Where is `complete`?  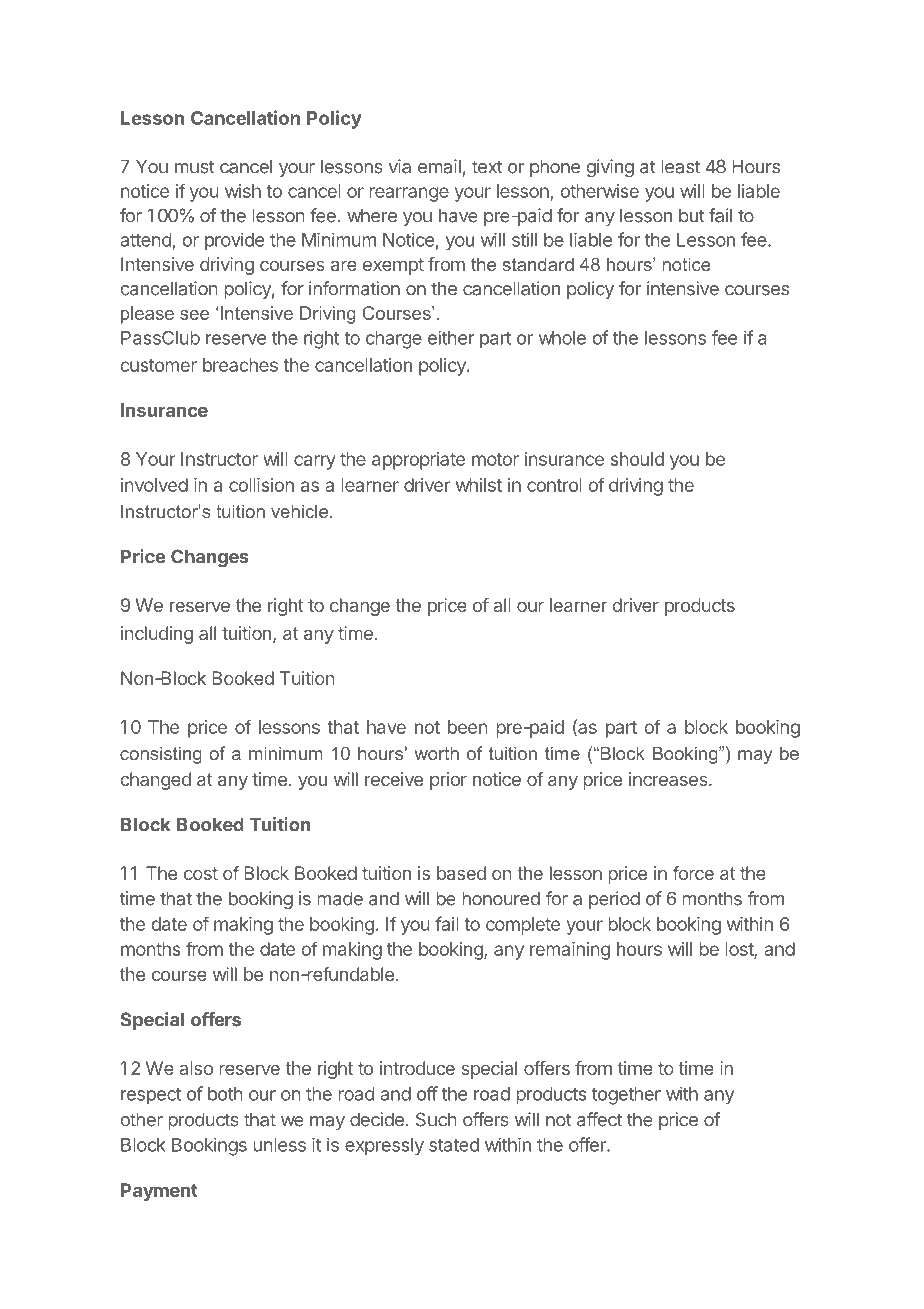
complete is located at coordinates (523, 926).
